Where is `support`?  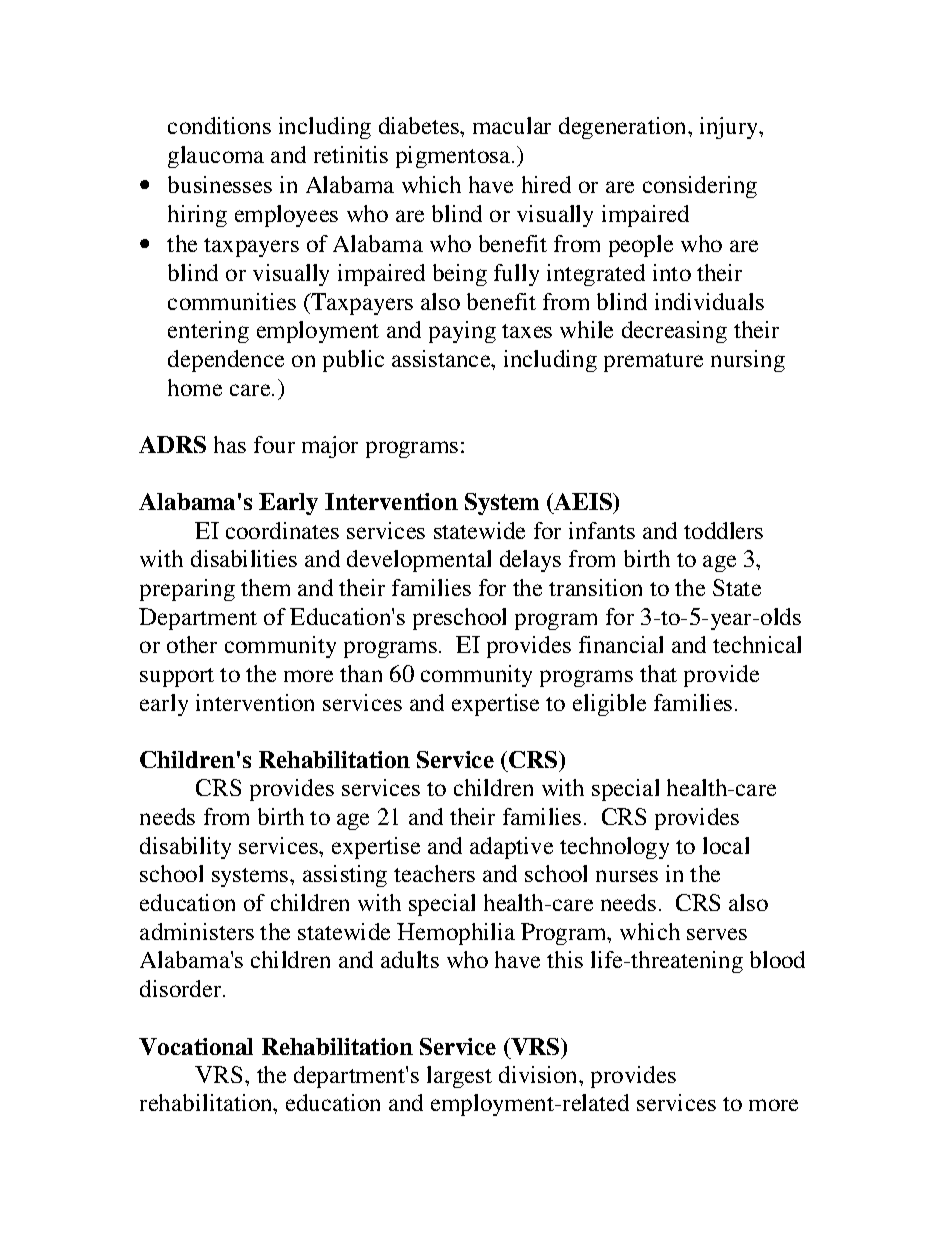
support is located at coordinates (177, 677).
